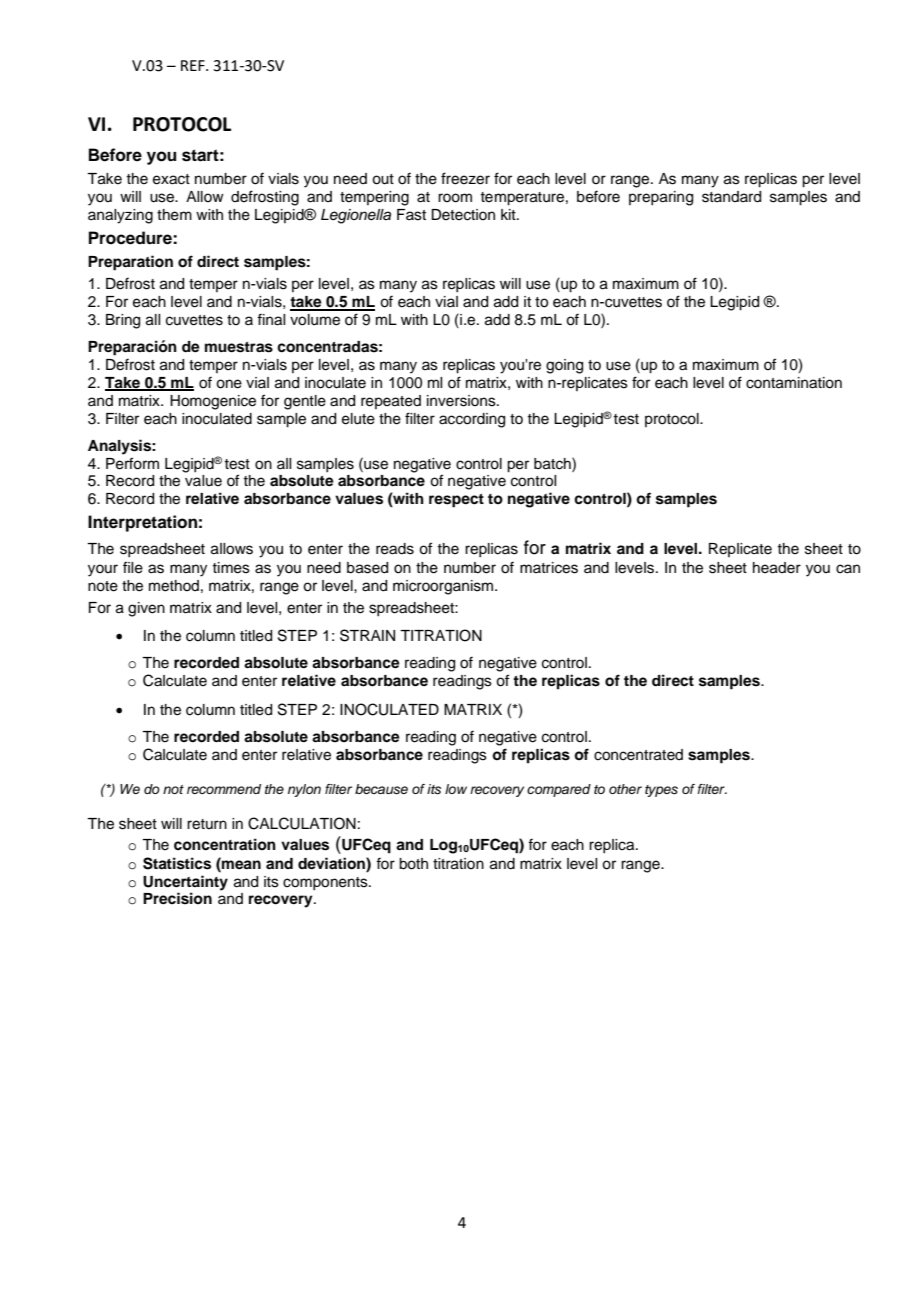  I want to click on freezer, so click(465, 178).
